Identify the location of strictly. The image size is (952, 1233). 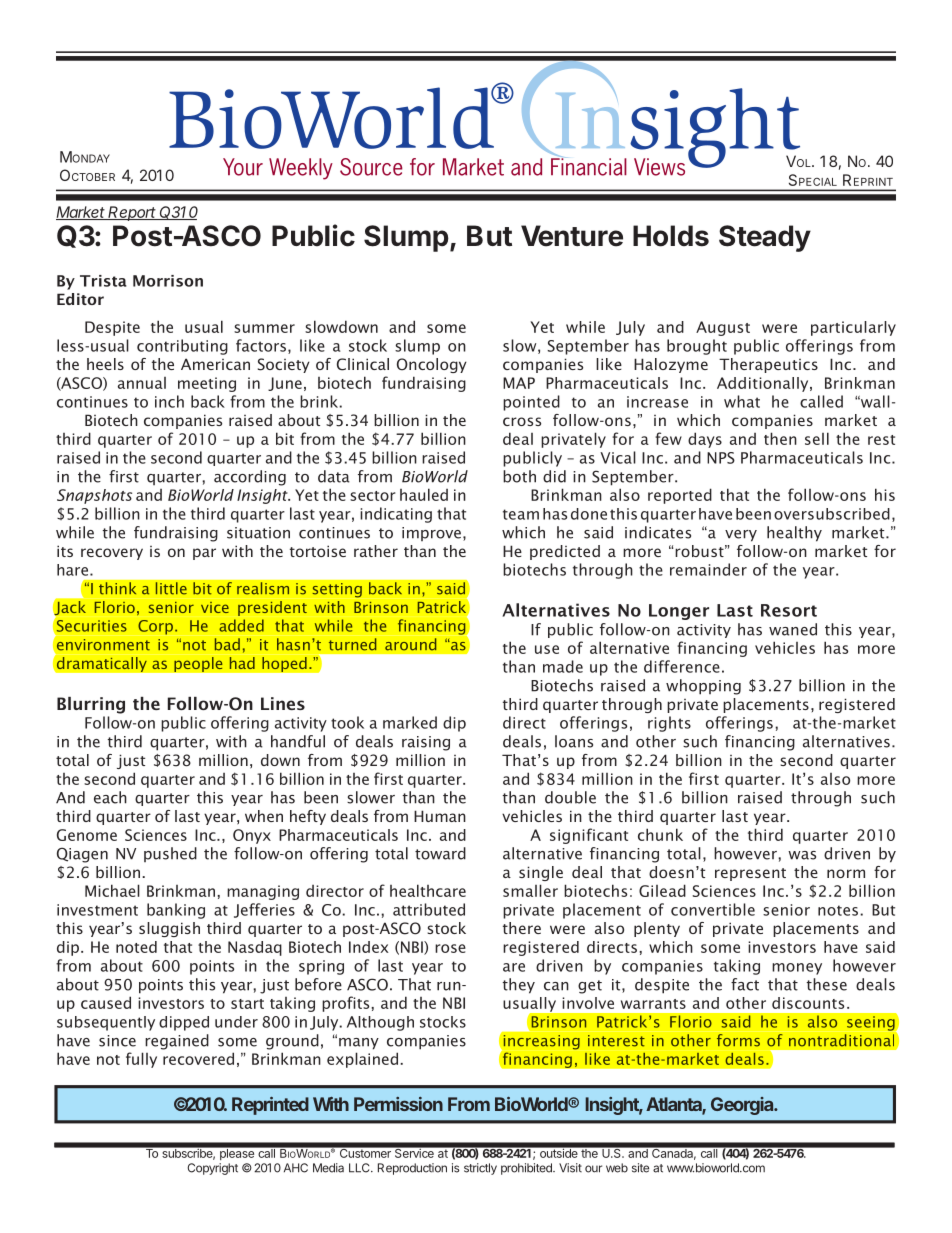
(480, 1169).
